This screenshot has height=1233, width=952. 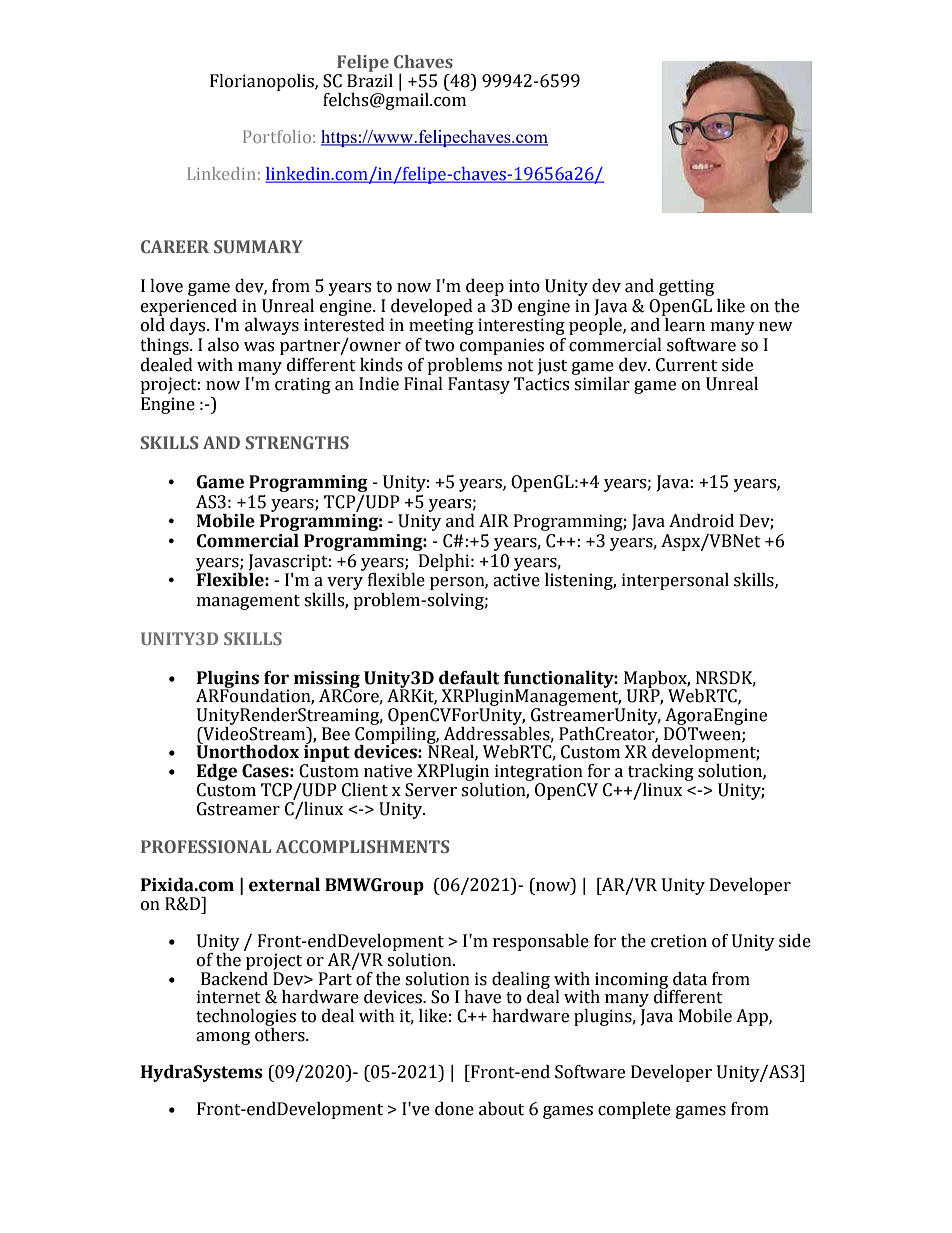 What do you see at coordinates (206, 846) in the screenshot?
I see `PROFESSIONAL` at bounding box center [206, 846].
